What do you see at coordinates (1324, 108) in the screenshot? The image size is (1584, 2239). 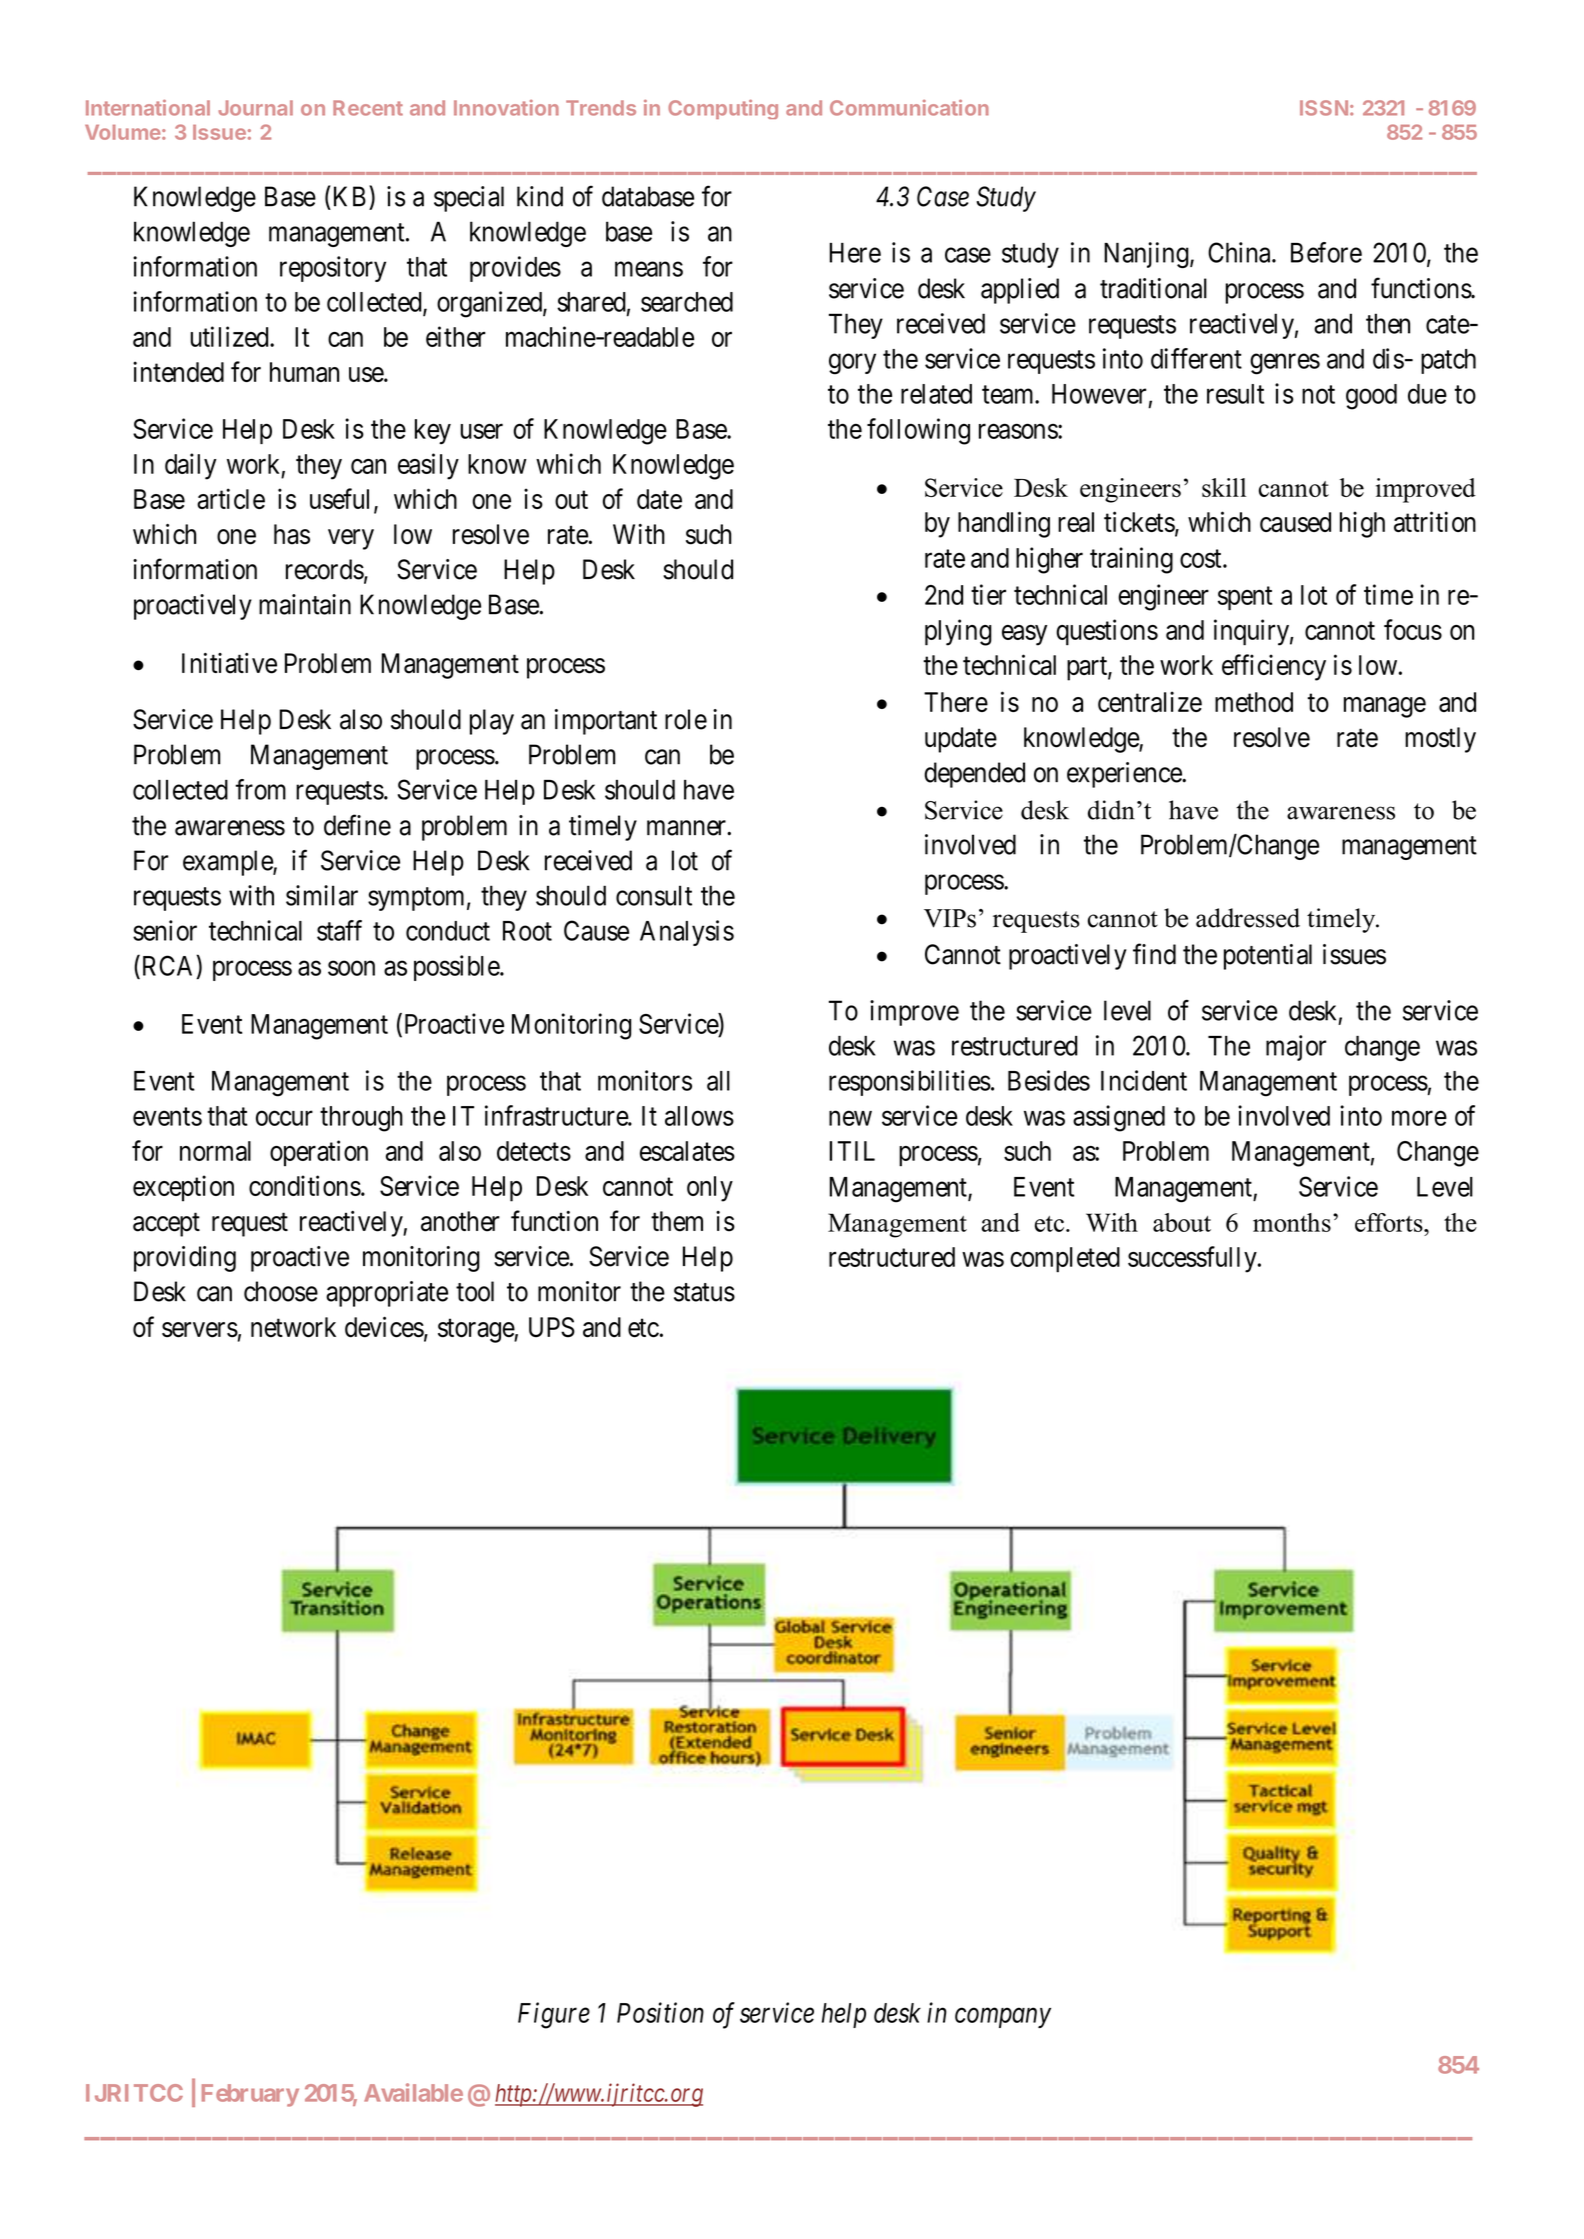 I see `ISSN` at bounding box center [1324, 108].
